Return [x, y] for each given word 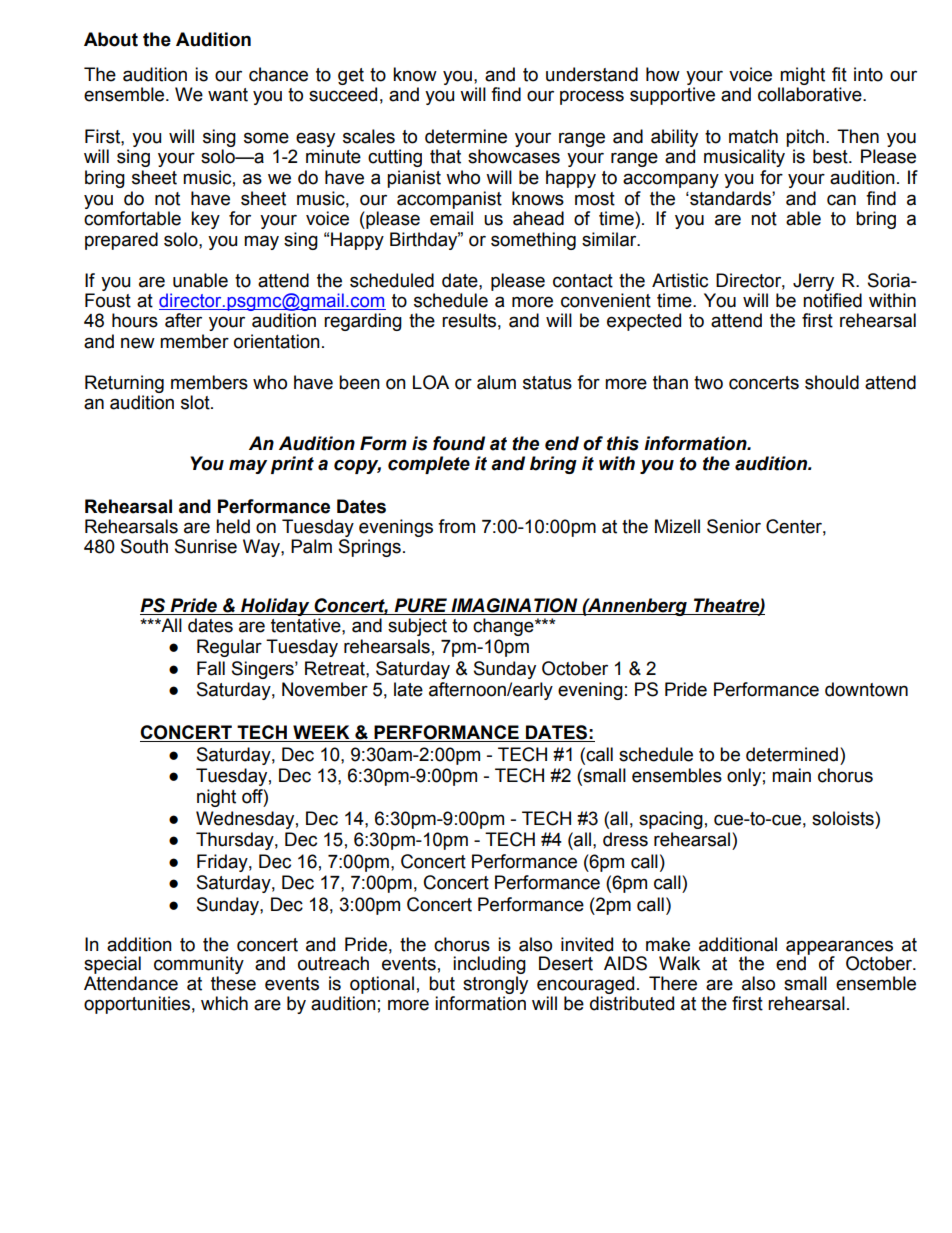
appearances [839, 948]
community [199, 966]
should [832, 382]
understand [592, 74]
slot [196, 402]
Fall [211, 668]
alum [496, 382]
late [408, 689]
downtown [866, 689]
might [802, 76]
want [228, 95]
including [489, 966]
